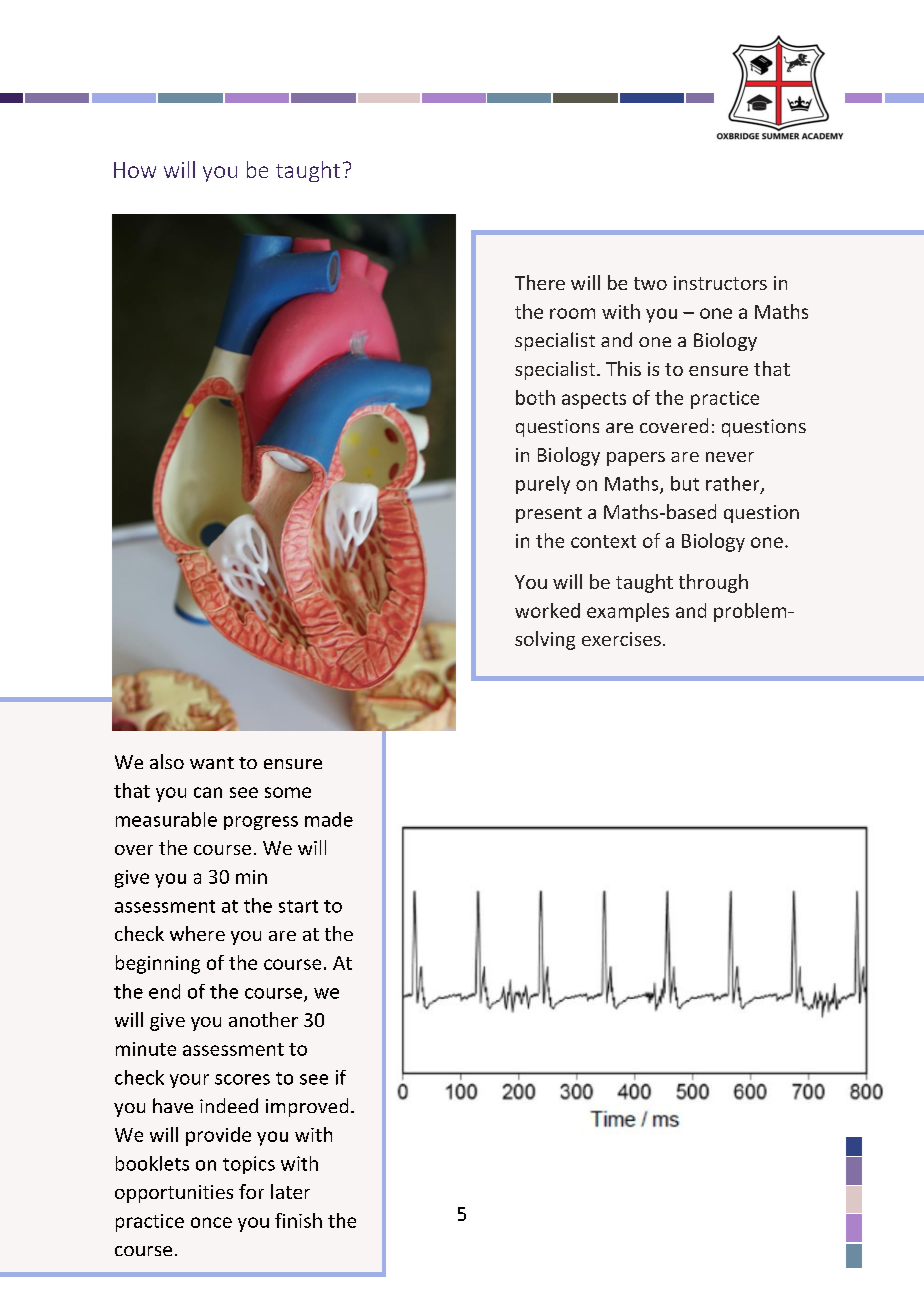 This document has width=924, height=1308. What do you see at coordinates (307, 1107) in the document?
I see `improved` at bounding box center [307, 1107].
